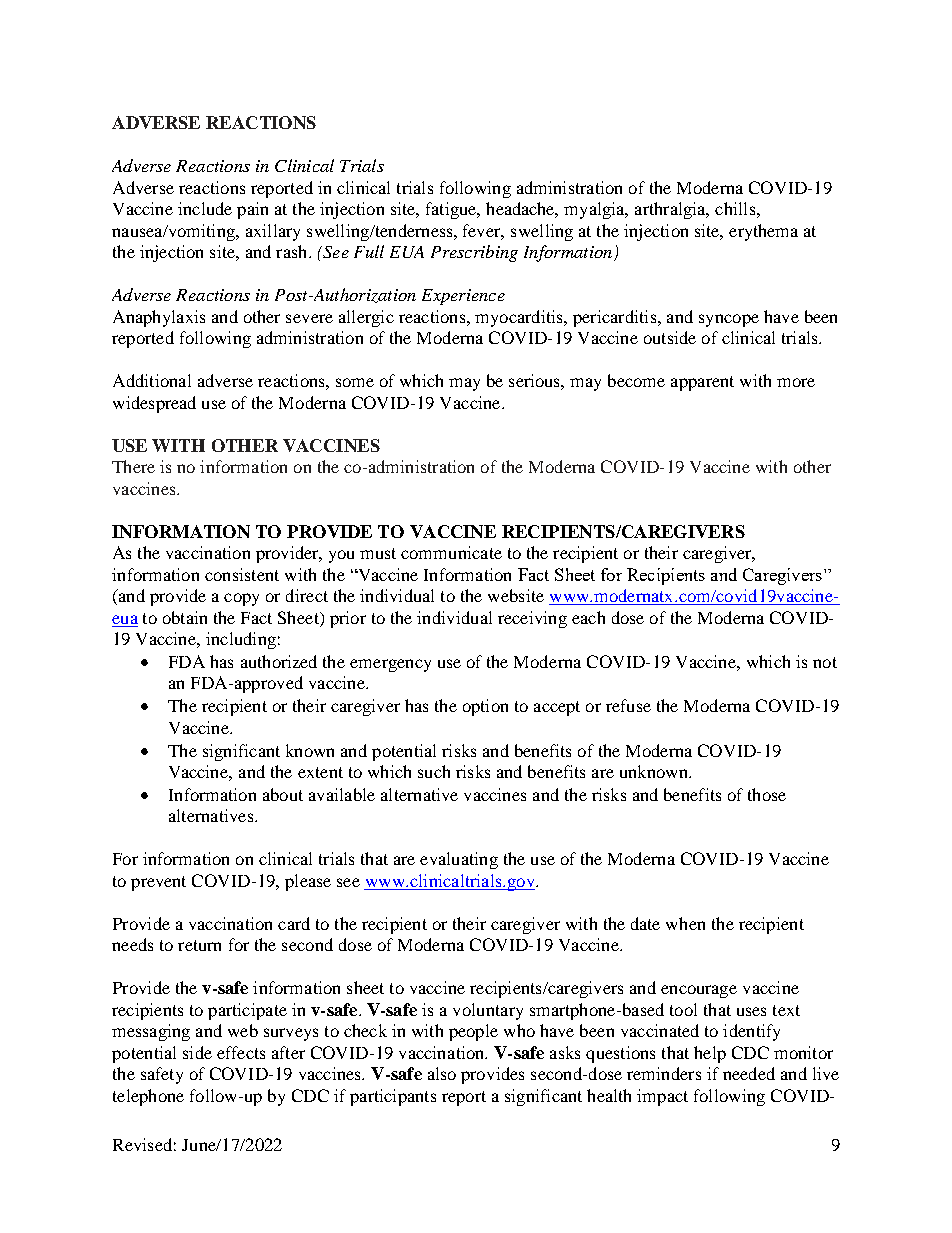 This screenshot has width=952, height=1233. I want to click on telephone, so click(148, 1097).
